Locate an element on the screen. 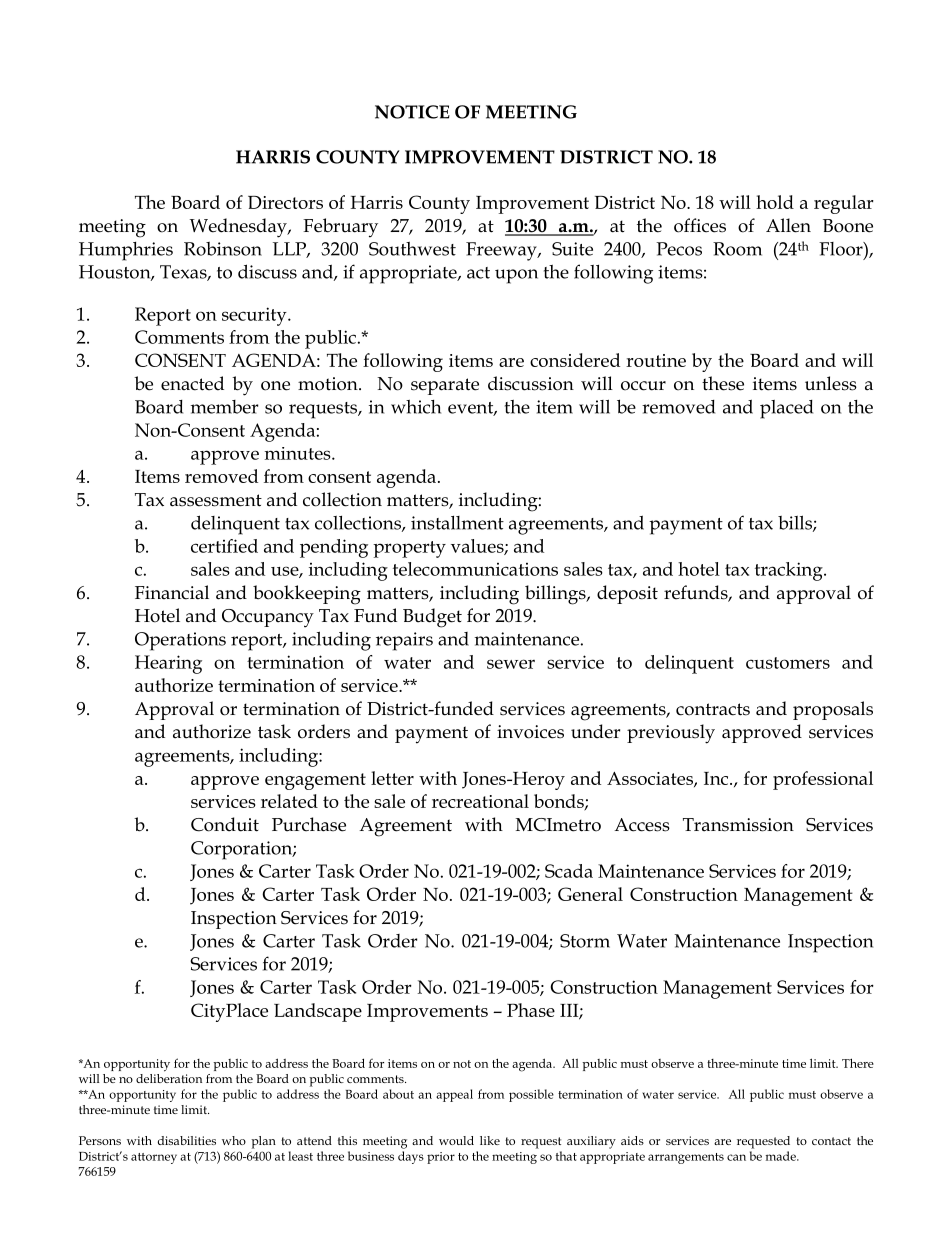 The height and width of the screenshot is (1233, 952). enacted is located at coordinates (192, 383).
